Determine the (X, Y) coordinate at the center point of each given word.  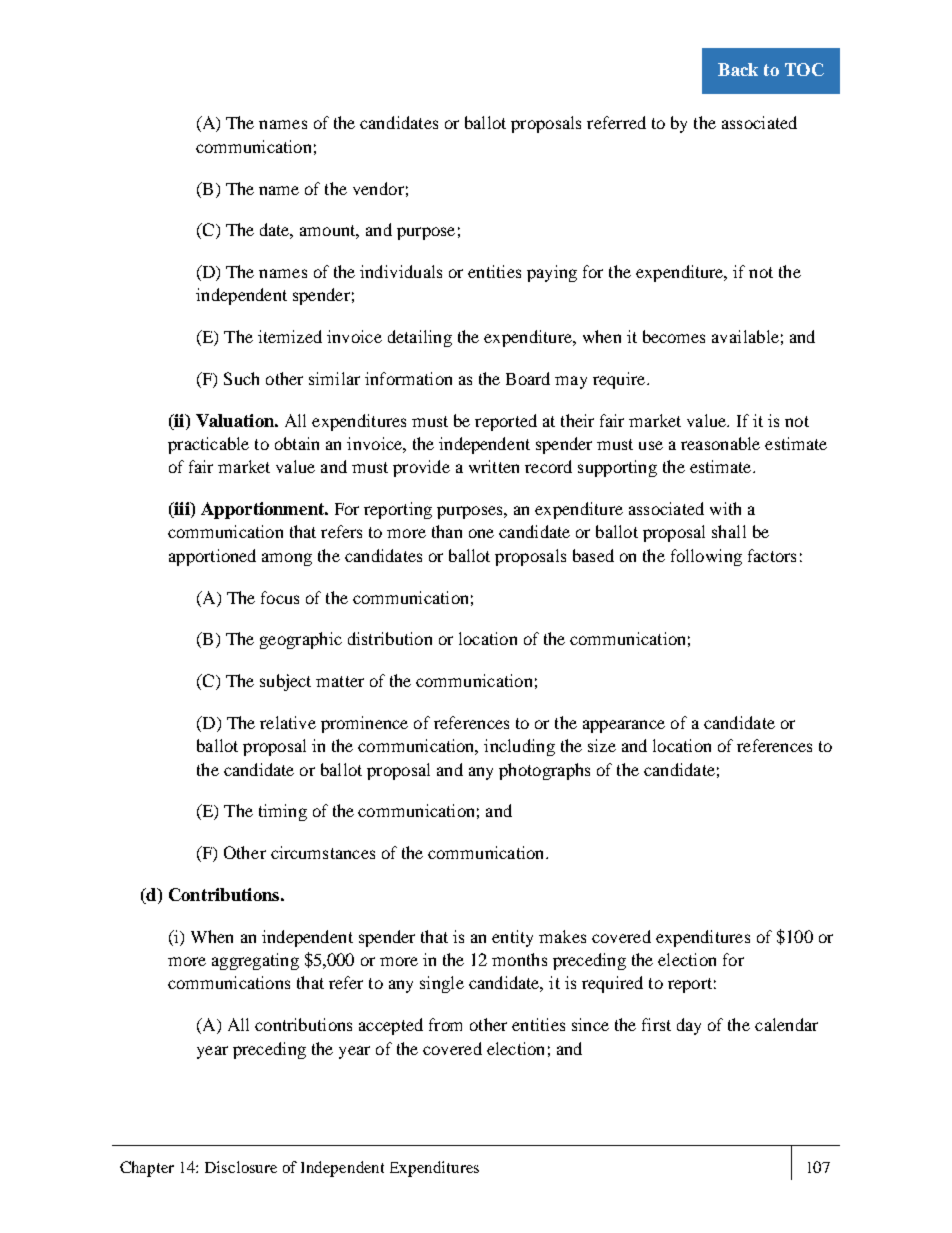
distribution (390, 638)
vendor (378, 188)
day (689, 1026)
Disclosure (241, 1167)
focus (280, 597)
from (445, 1024)
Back (738, 69)
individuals (401, 271)
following (706, 557)
